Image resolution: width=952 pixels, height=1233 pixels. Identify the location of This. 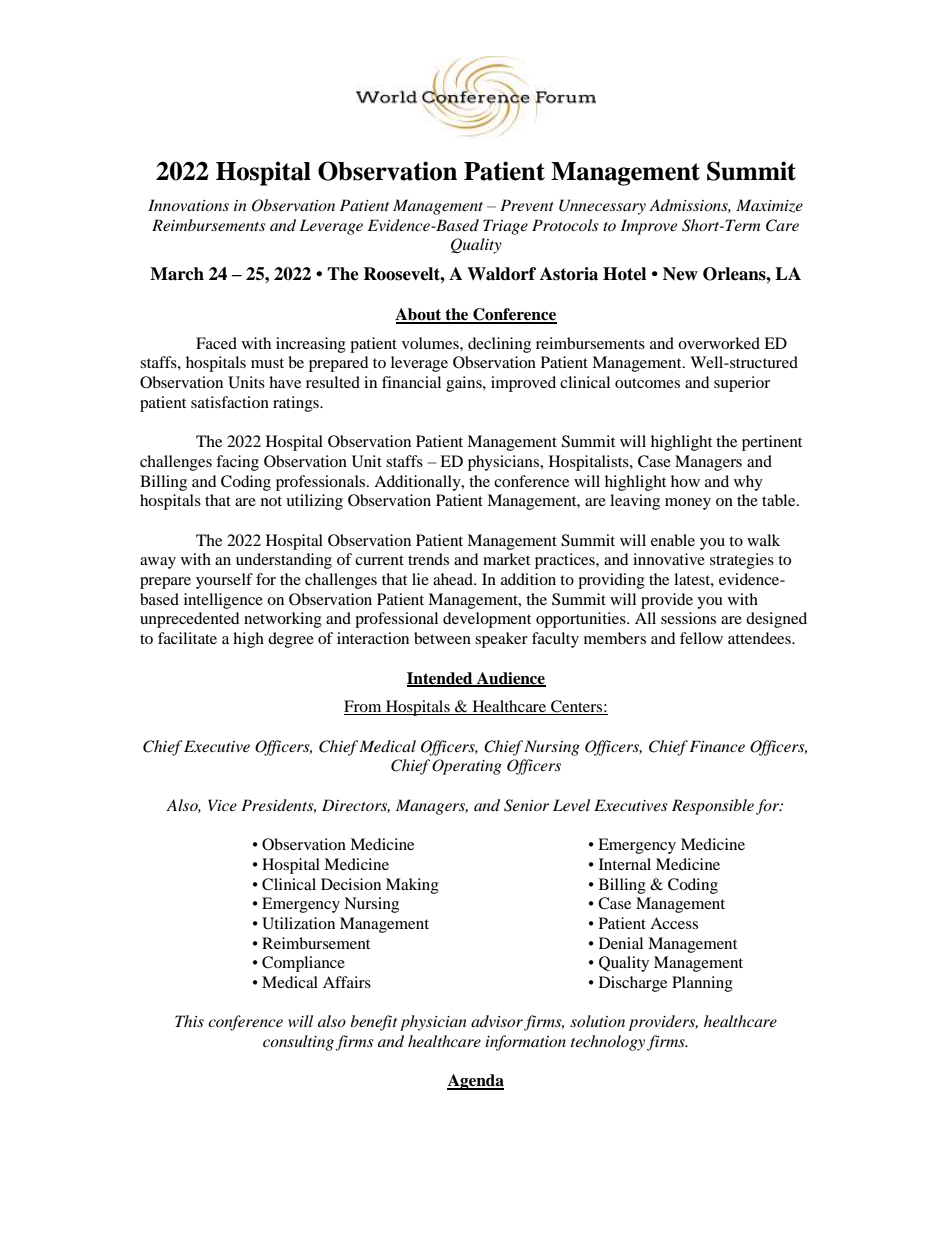
(189, 1021).
